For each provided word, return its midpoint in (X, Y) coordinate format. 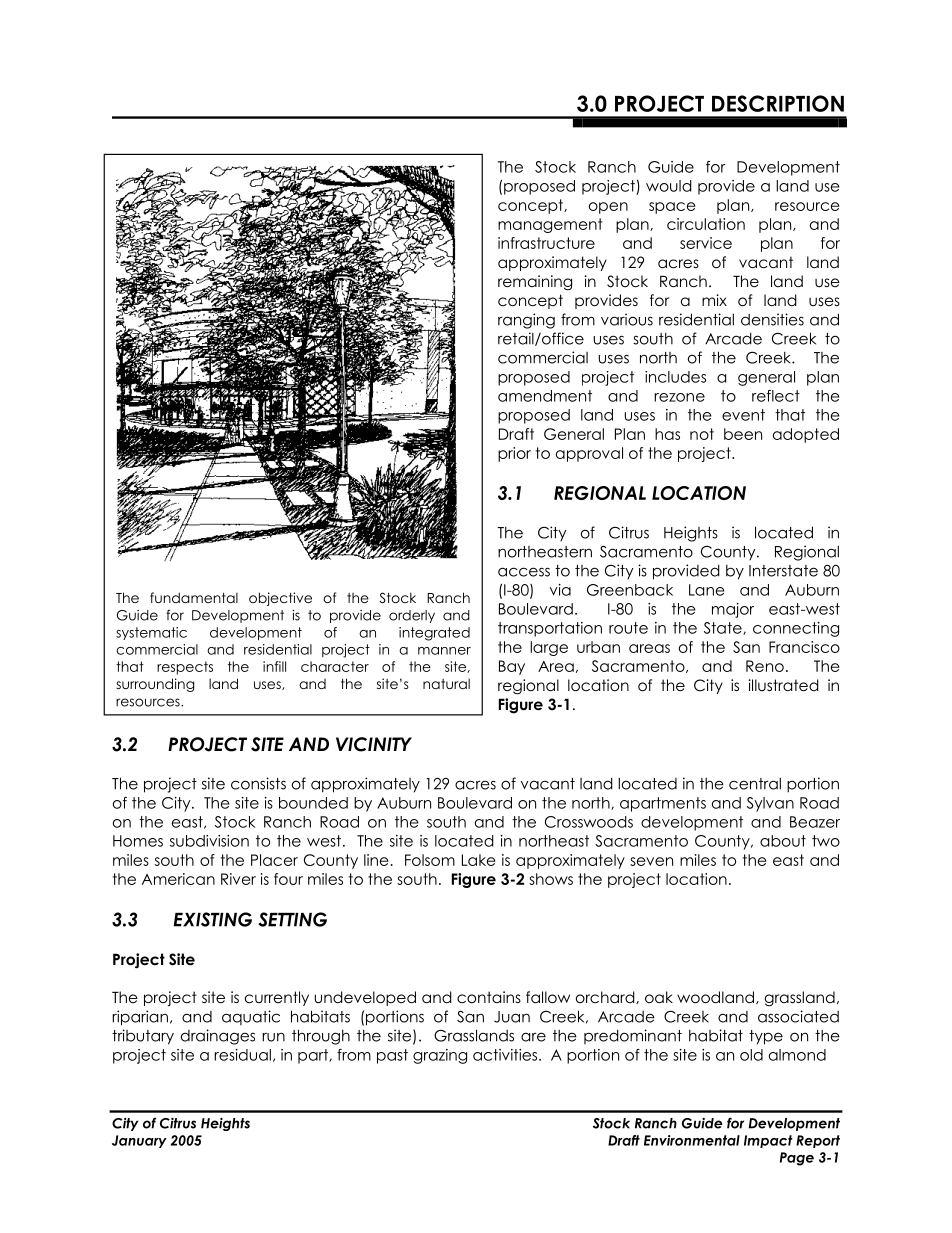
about (783, 841)
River (238, 879)
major (733, 610)
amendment (545, 396)
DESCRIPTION (778, 103)
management (550, 225)
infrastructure (546, 243)
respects (185, 668)
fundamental (194, 597)
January (139, 1141)
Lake (478, 860)
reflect (776, 396)
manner (444, 651)
